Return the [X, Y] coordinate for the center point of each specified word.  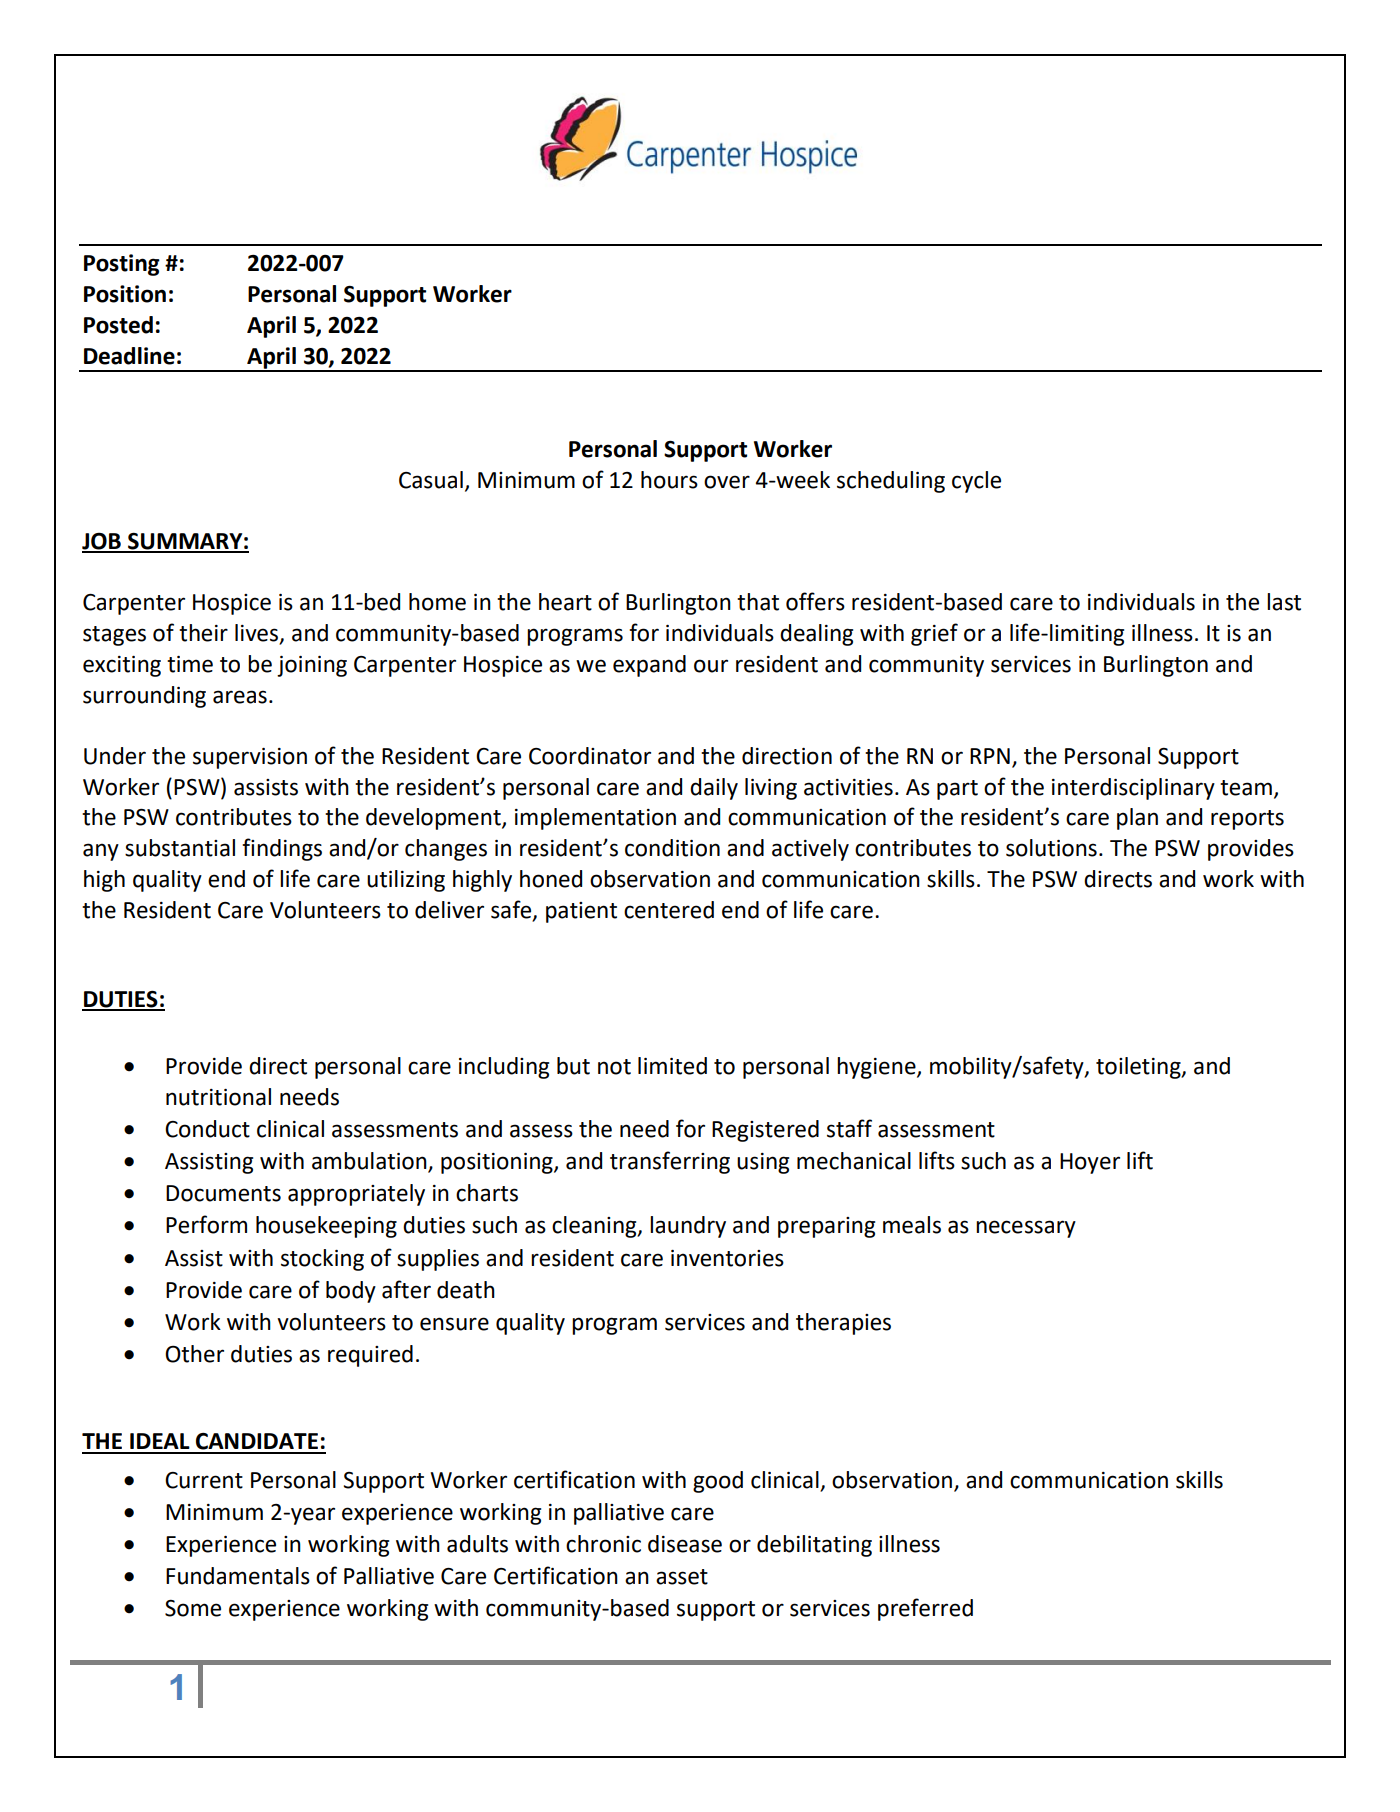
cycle [976, 482]
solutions [1051, 848]
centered [669, 910]
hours [669, 480]
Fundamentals [238, 1576]
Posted [118, 325]
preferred [925, 1609]
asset [682, 1577]
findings [282, 849]
